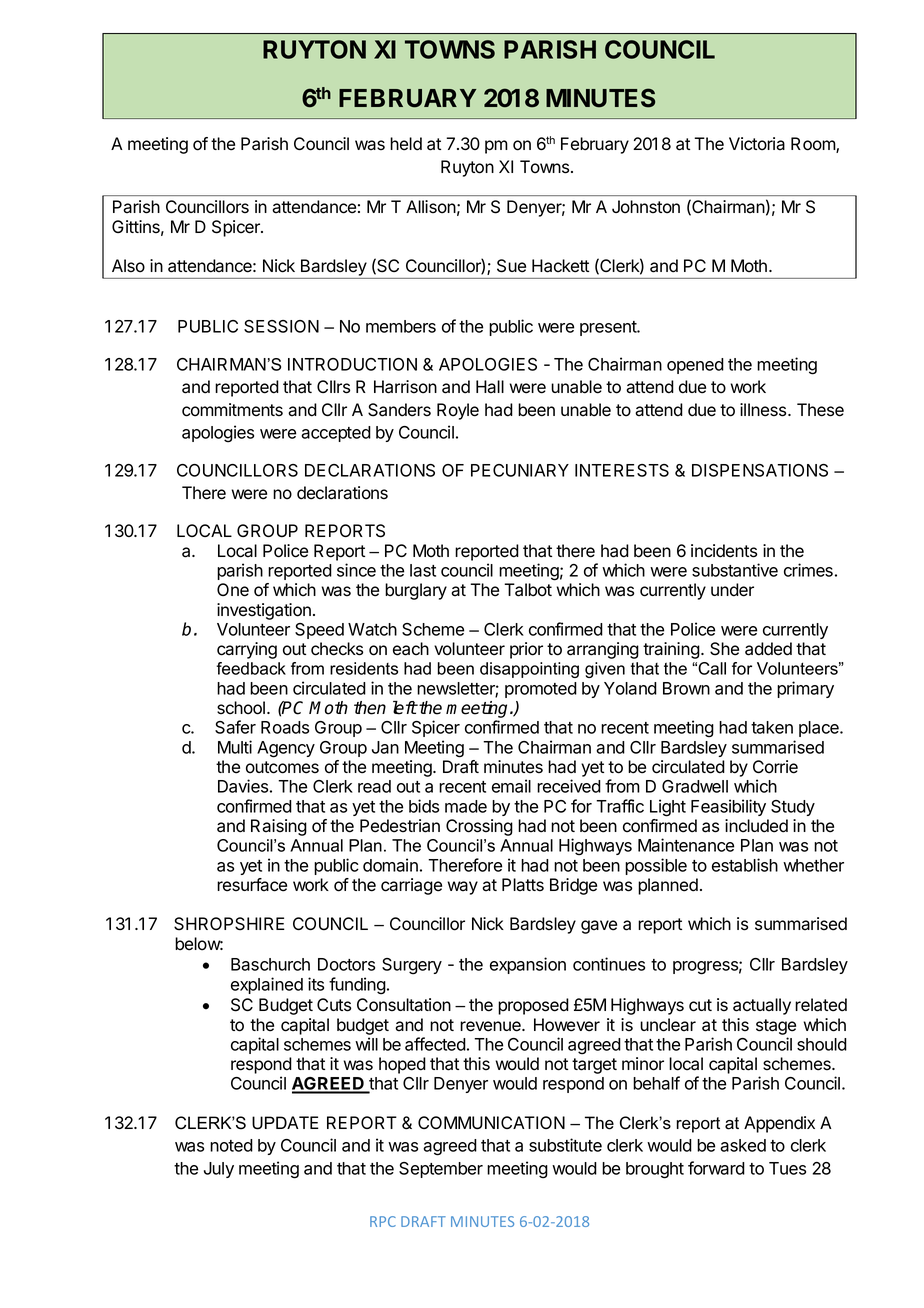 The width and height of the screenshot is (924, 1308). What do you see at coordinates (732, 590) in the screenshot?
I see `under` at bounding box center [732, 590].
